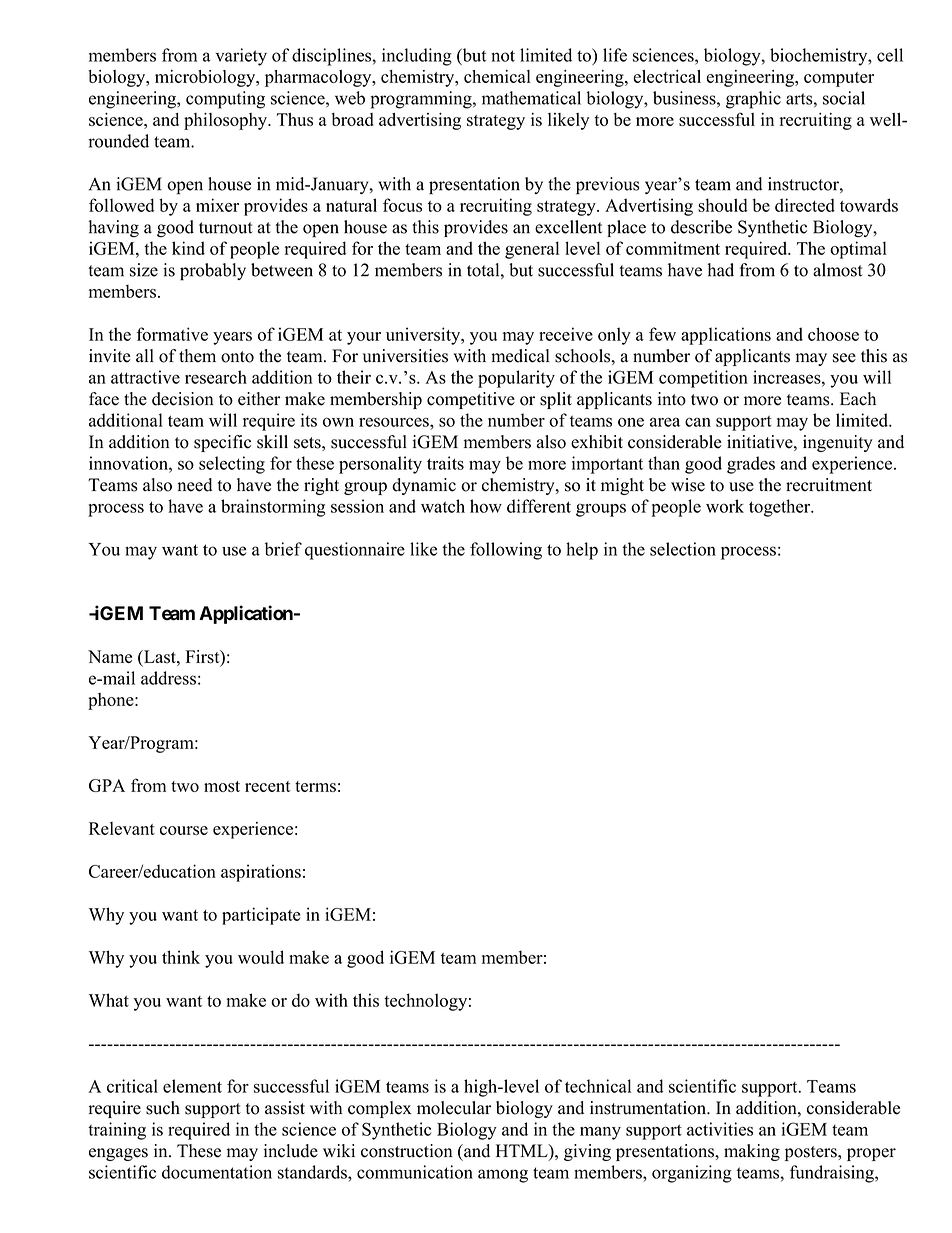  What do you see at coordinates (168, 678) in the image?
I see `address` at bounding box center [168, 678].
